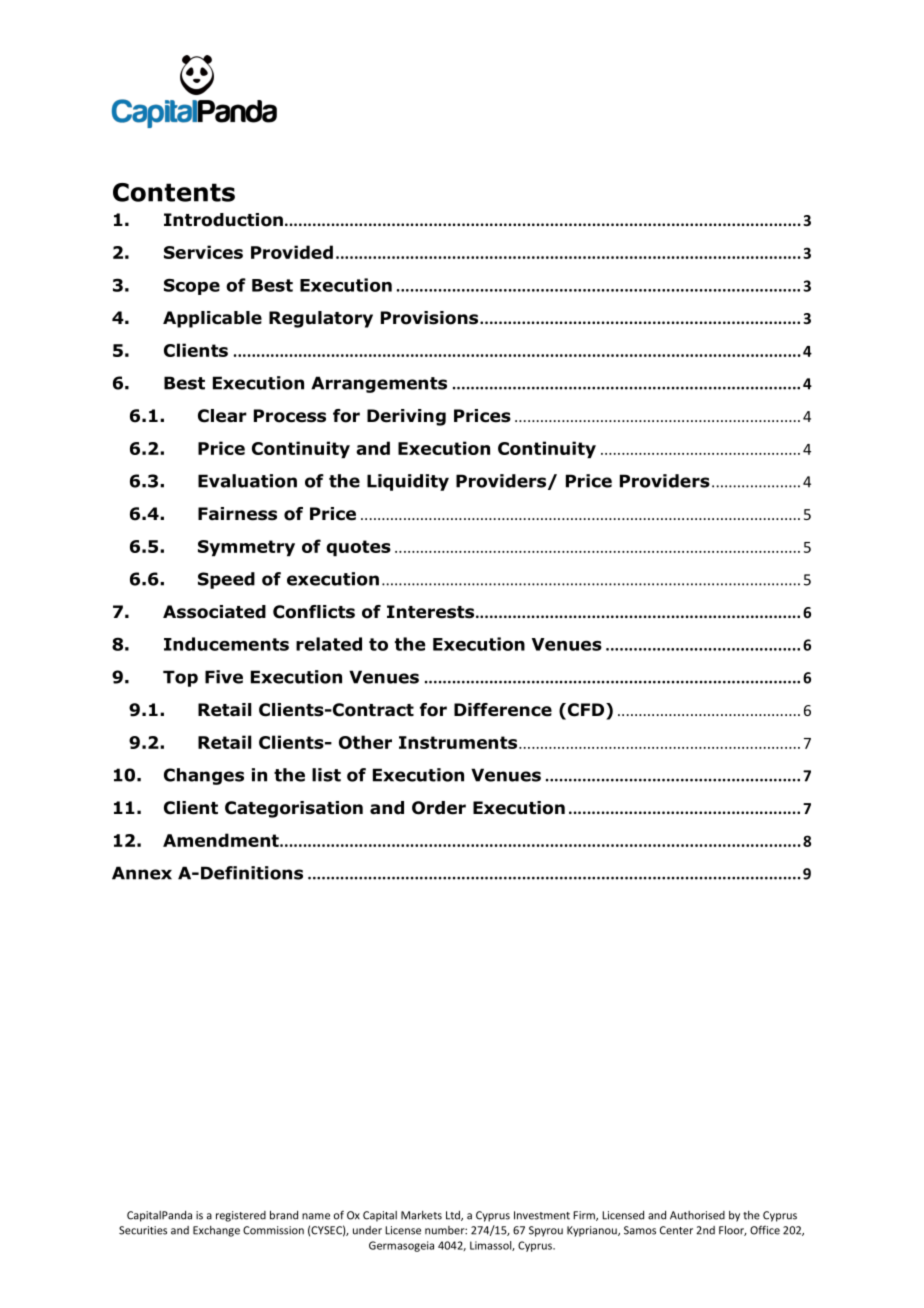 Image resolution: width=924 pixels, height=1308 pixels. I want to click on Regulatory, so click(321, 319).
